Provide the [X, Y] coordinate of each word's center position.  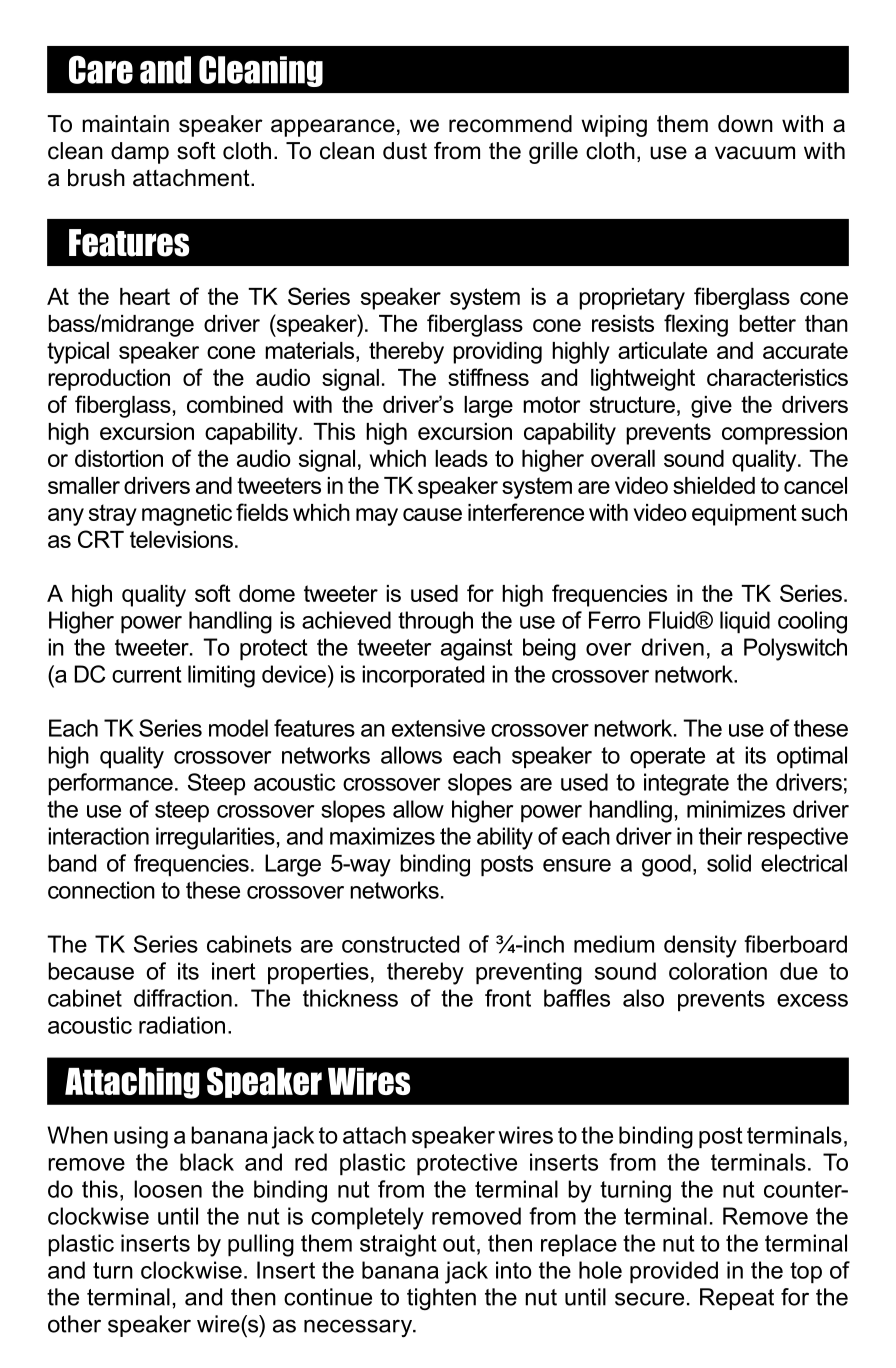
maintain [125, 124]
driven [673, 647]
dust [405, 151]
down [745, 124]
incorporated [423, 676]
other [74, 1324]
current [147, 674]
